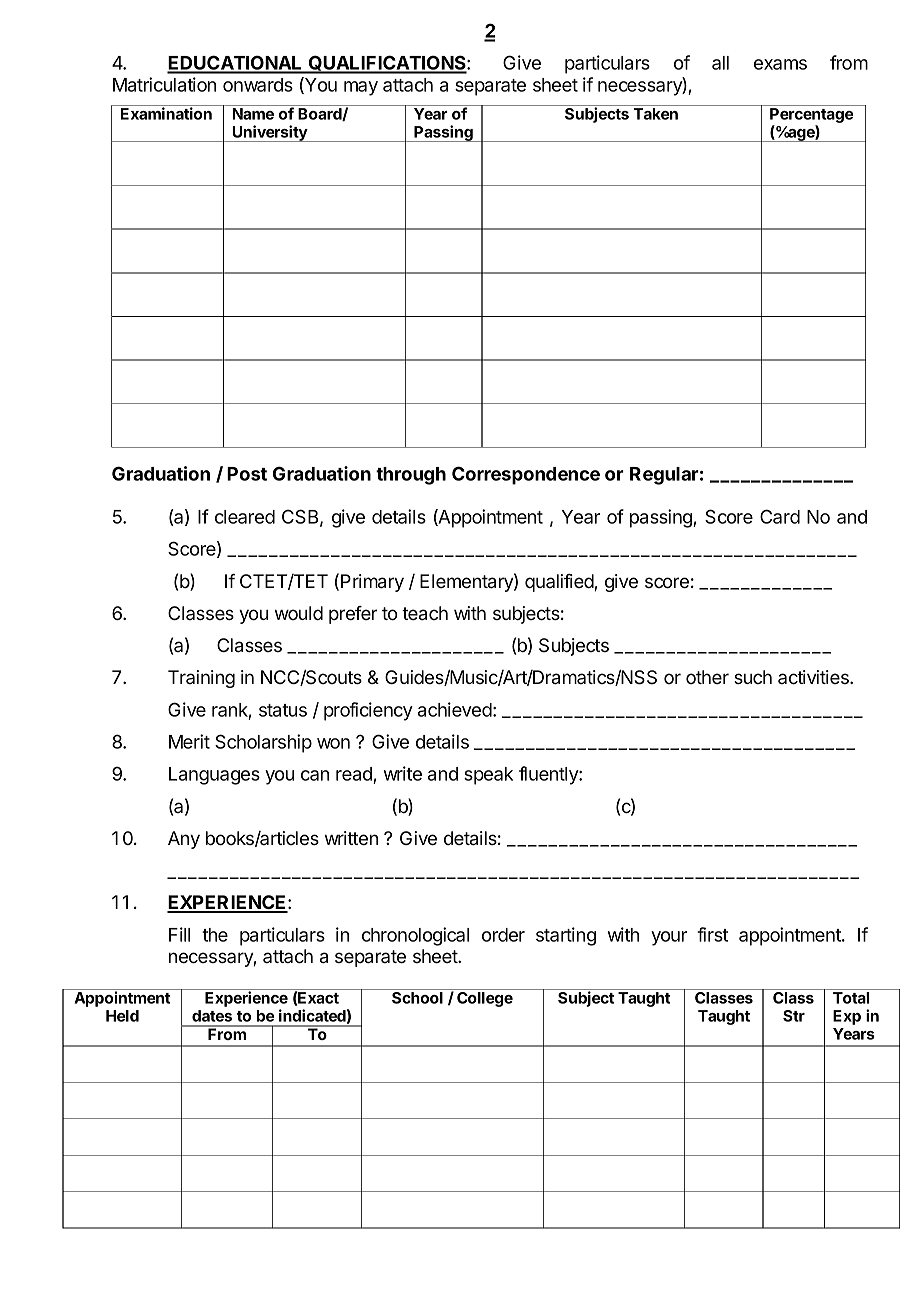  What do you see at coordinates (247, 474) in the screenshot?
I see `Post` at bounding box center [247, 474].
